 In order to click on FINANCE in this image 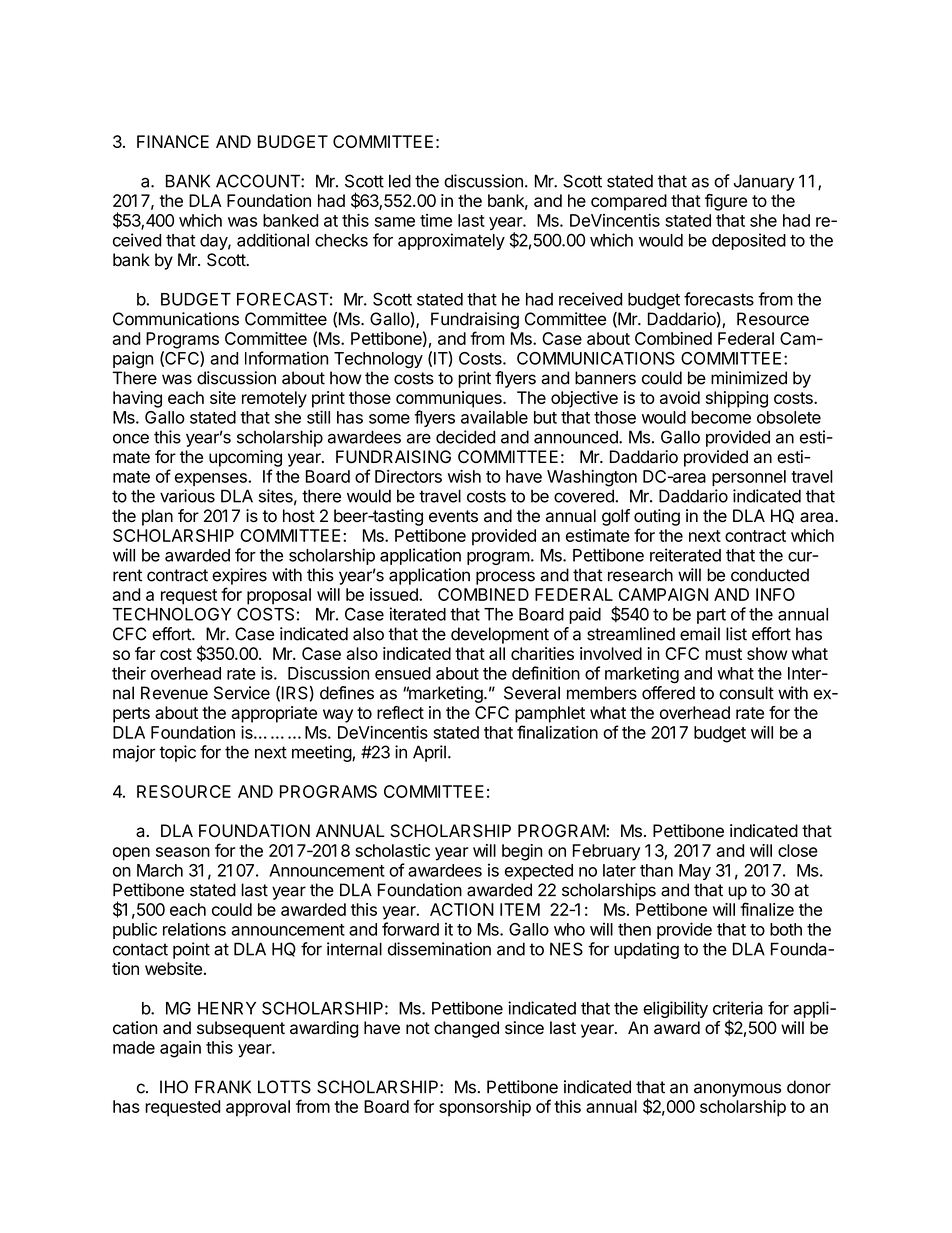, I will do `click(173, 141)`.
